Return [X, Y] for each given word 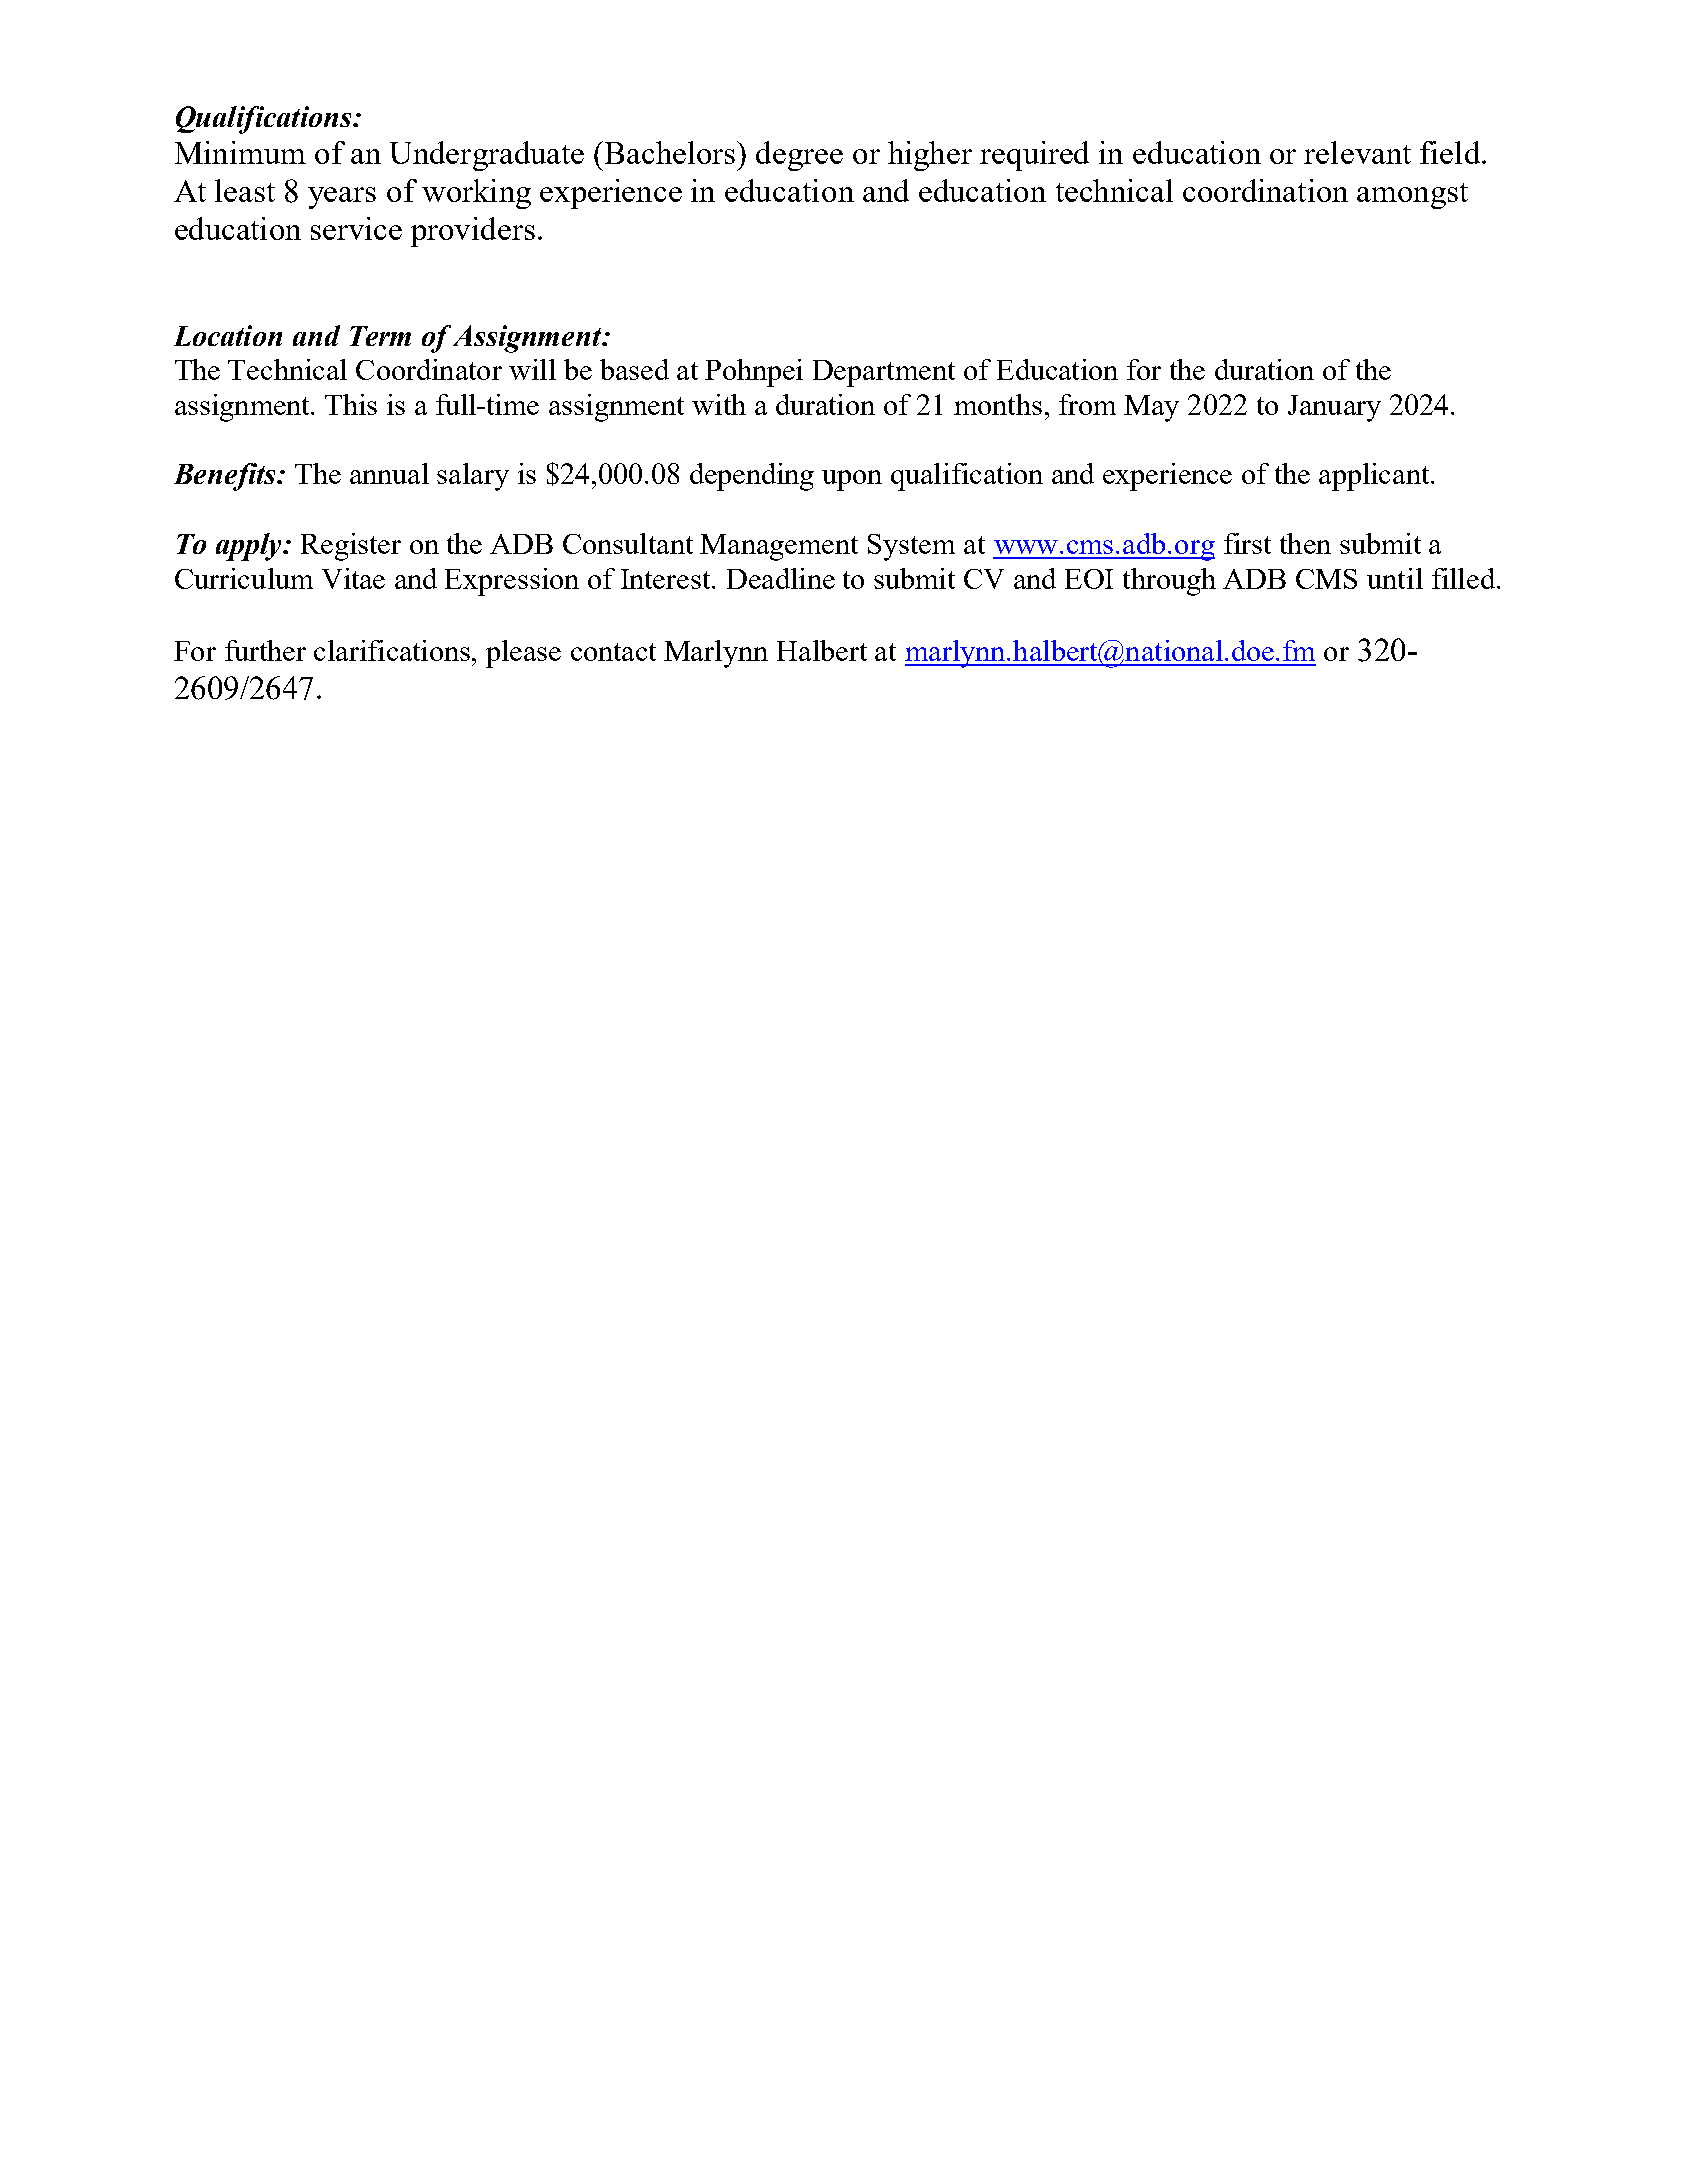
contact [613, 652]
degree [799, 156]
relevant [1357, 152]
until [1395, 578]
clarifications [393, 650]
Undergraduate [487, 156]
